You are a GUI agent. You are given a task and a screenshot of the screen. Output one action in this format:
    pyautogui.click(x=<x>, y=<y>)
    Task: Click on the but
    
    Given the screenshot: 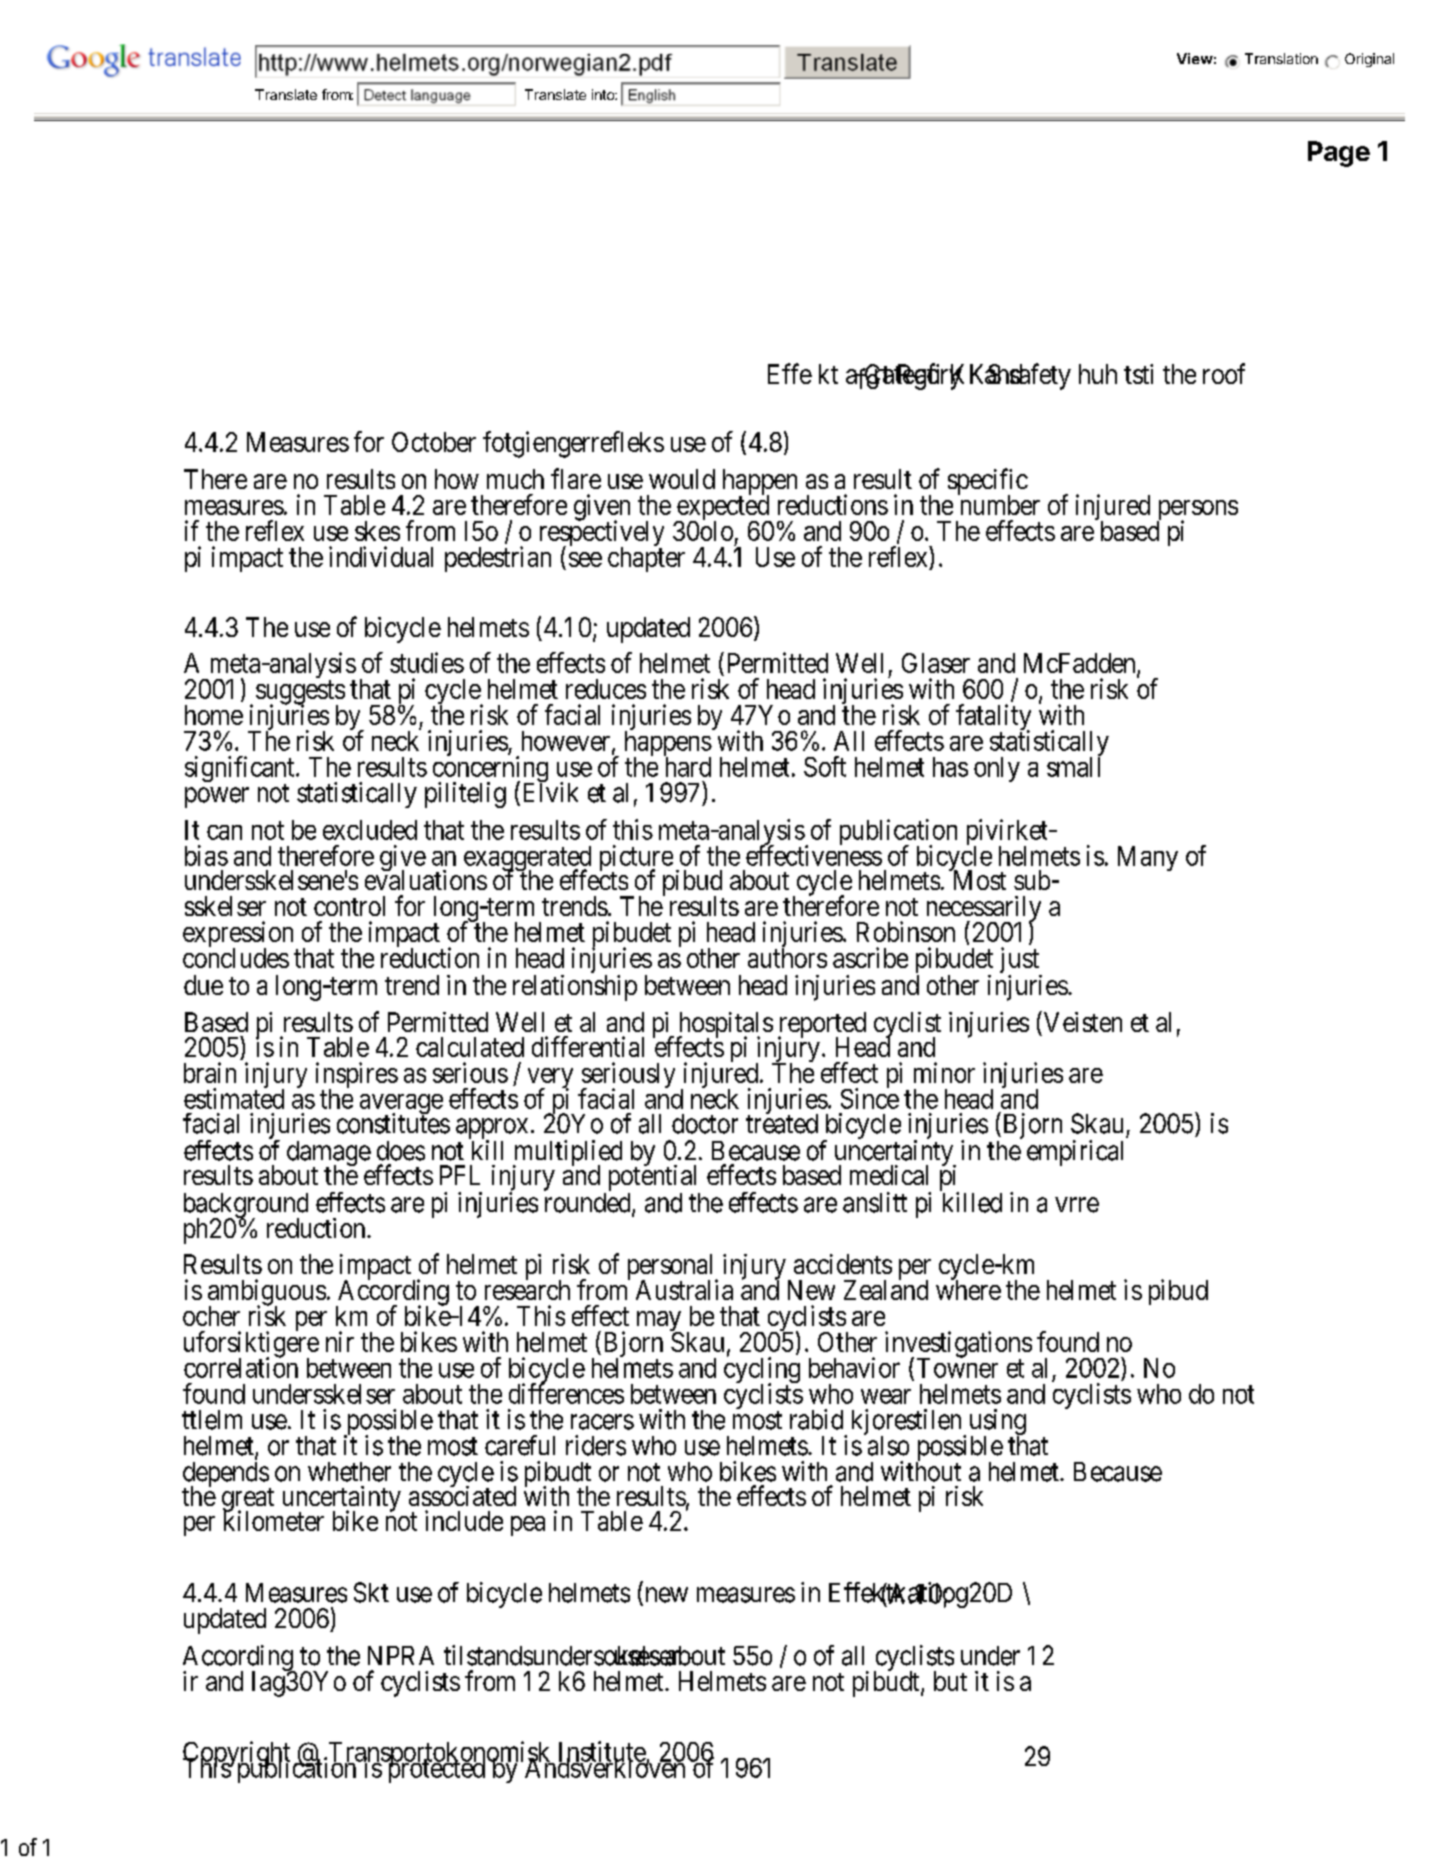 What is the action you would take?
    pyautogui.click(x=950, y=1681)
